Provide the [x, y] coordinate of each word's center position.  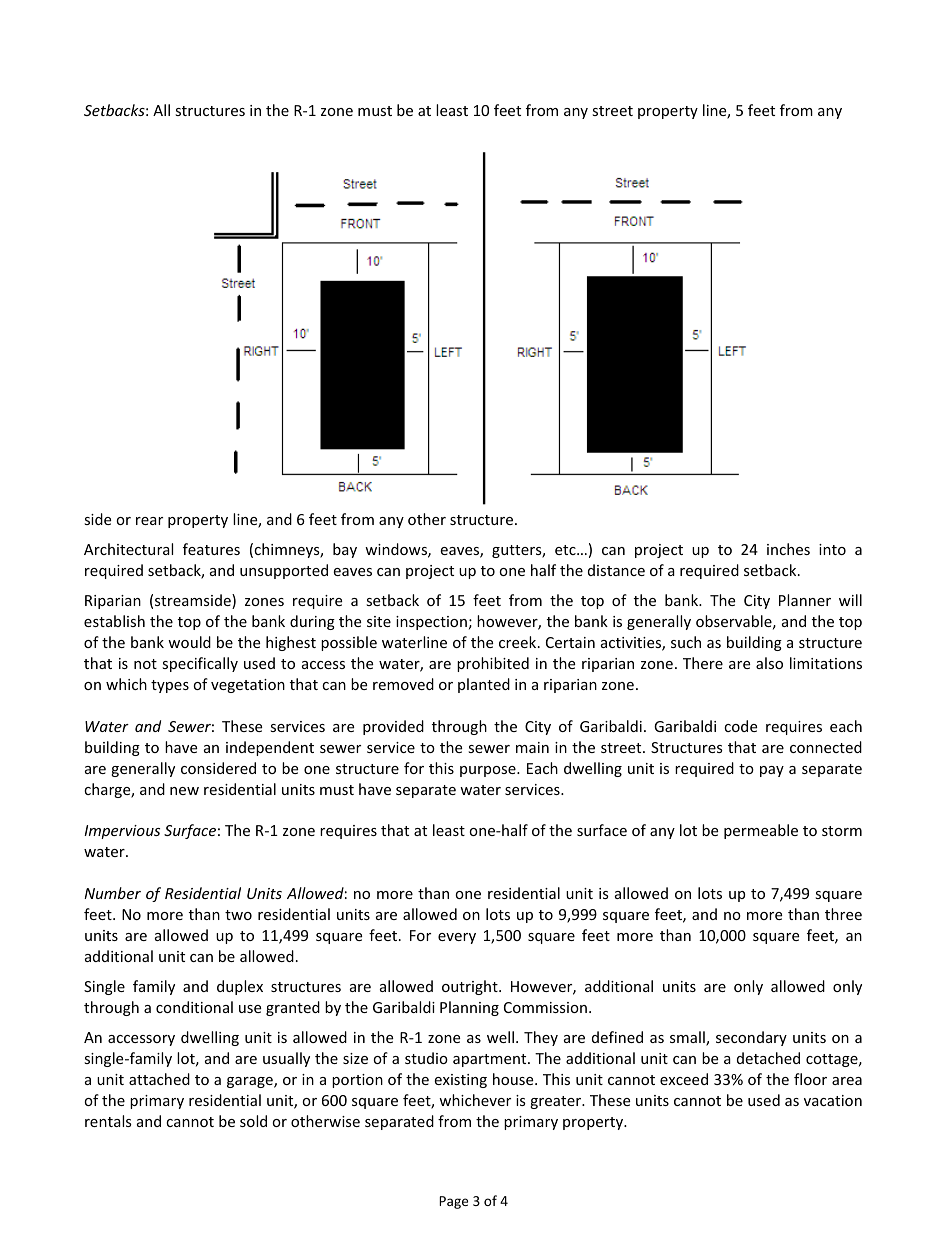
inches [788, 549]
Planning [469, 1008]
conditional [194, 1007]
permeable [761, 831]
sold [253, 1121]
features [211, 549]
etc [566, 550]
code [740, 726]
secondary [751, 1038]
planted [484, 685]
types [170, 686]
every [457, 938]
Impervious [122, 832]
